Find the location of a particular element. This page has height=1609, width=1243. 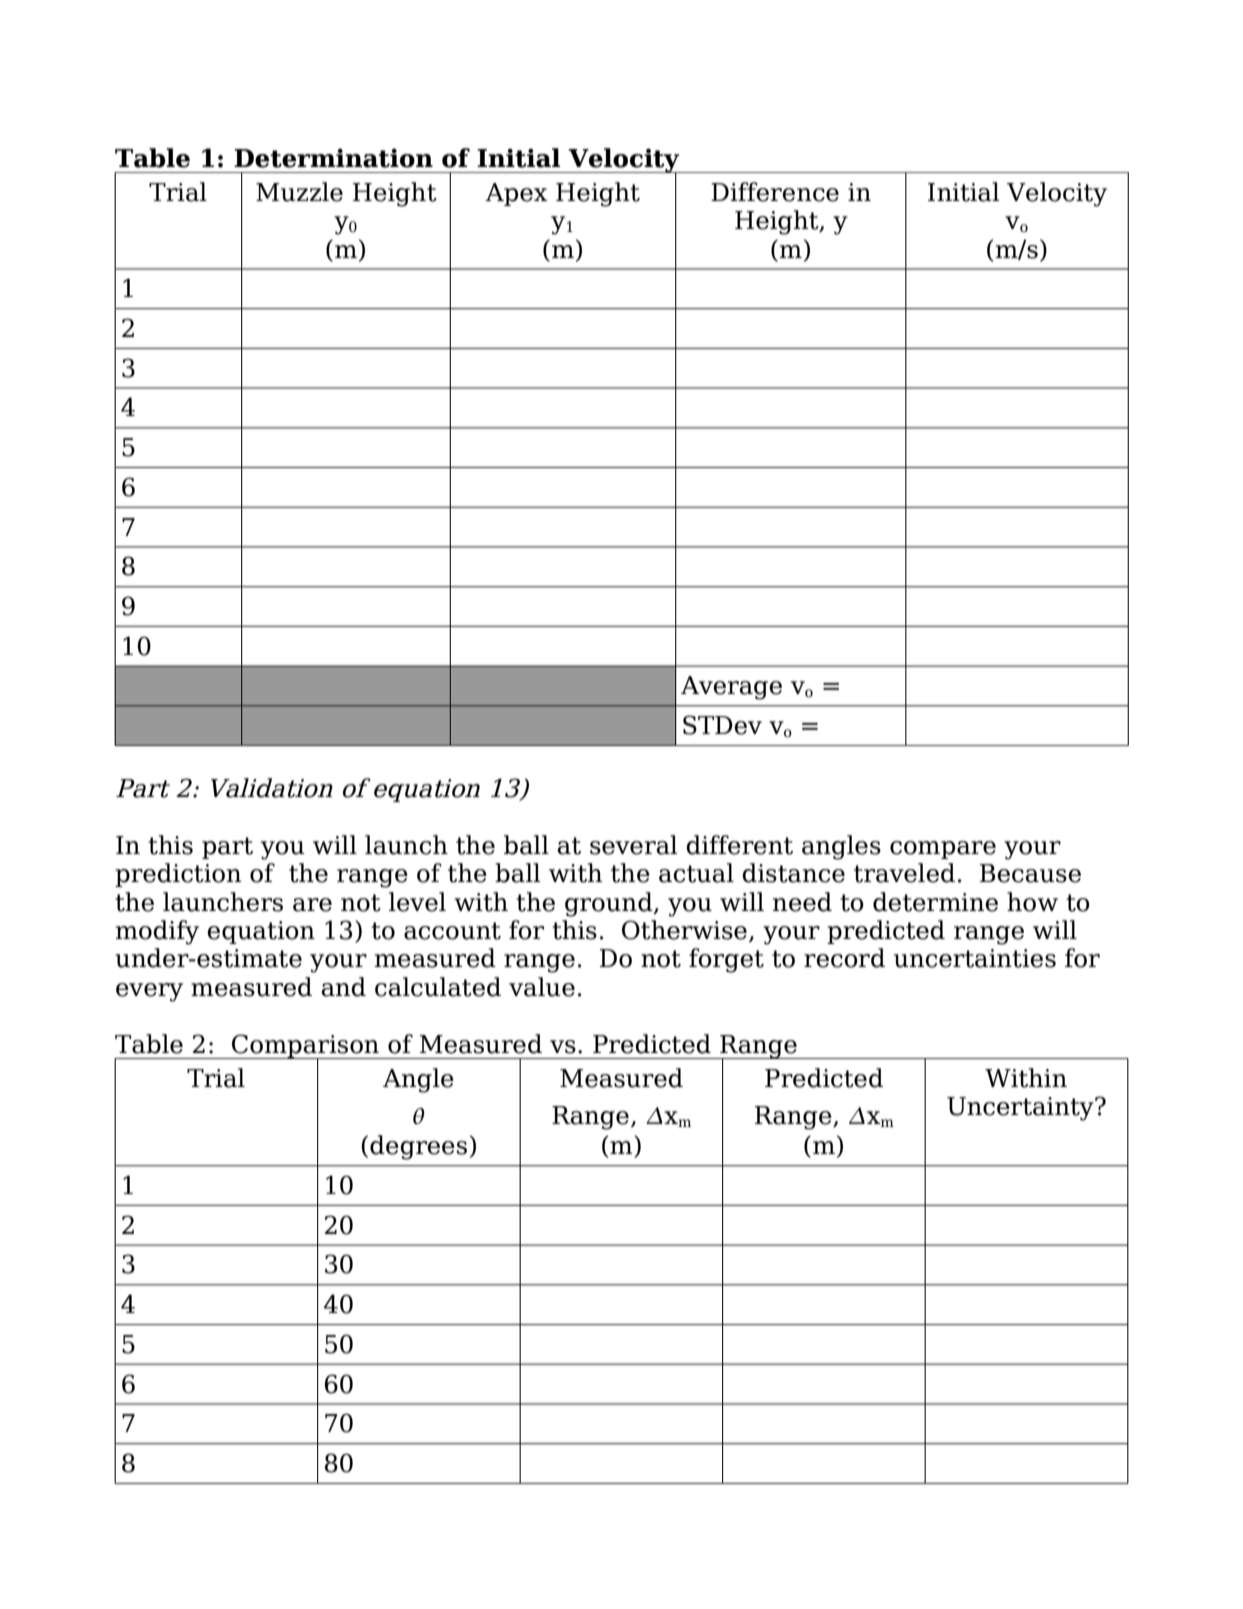

several is located at coordinates (633, 845).
